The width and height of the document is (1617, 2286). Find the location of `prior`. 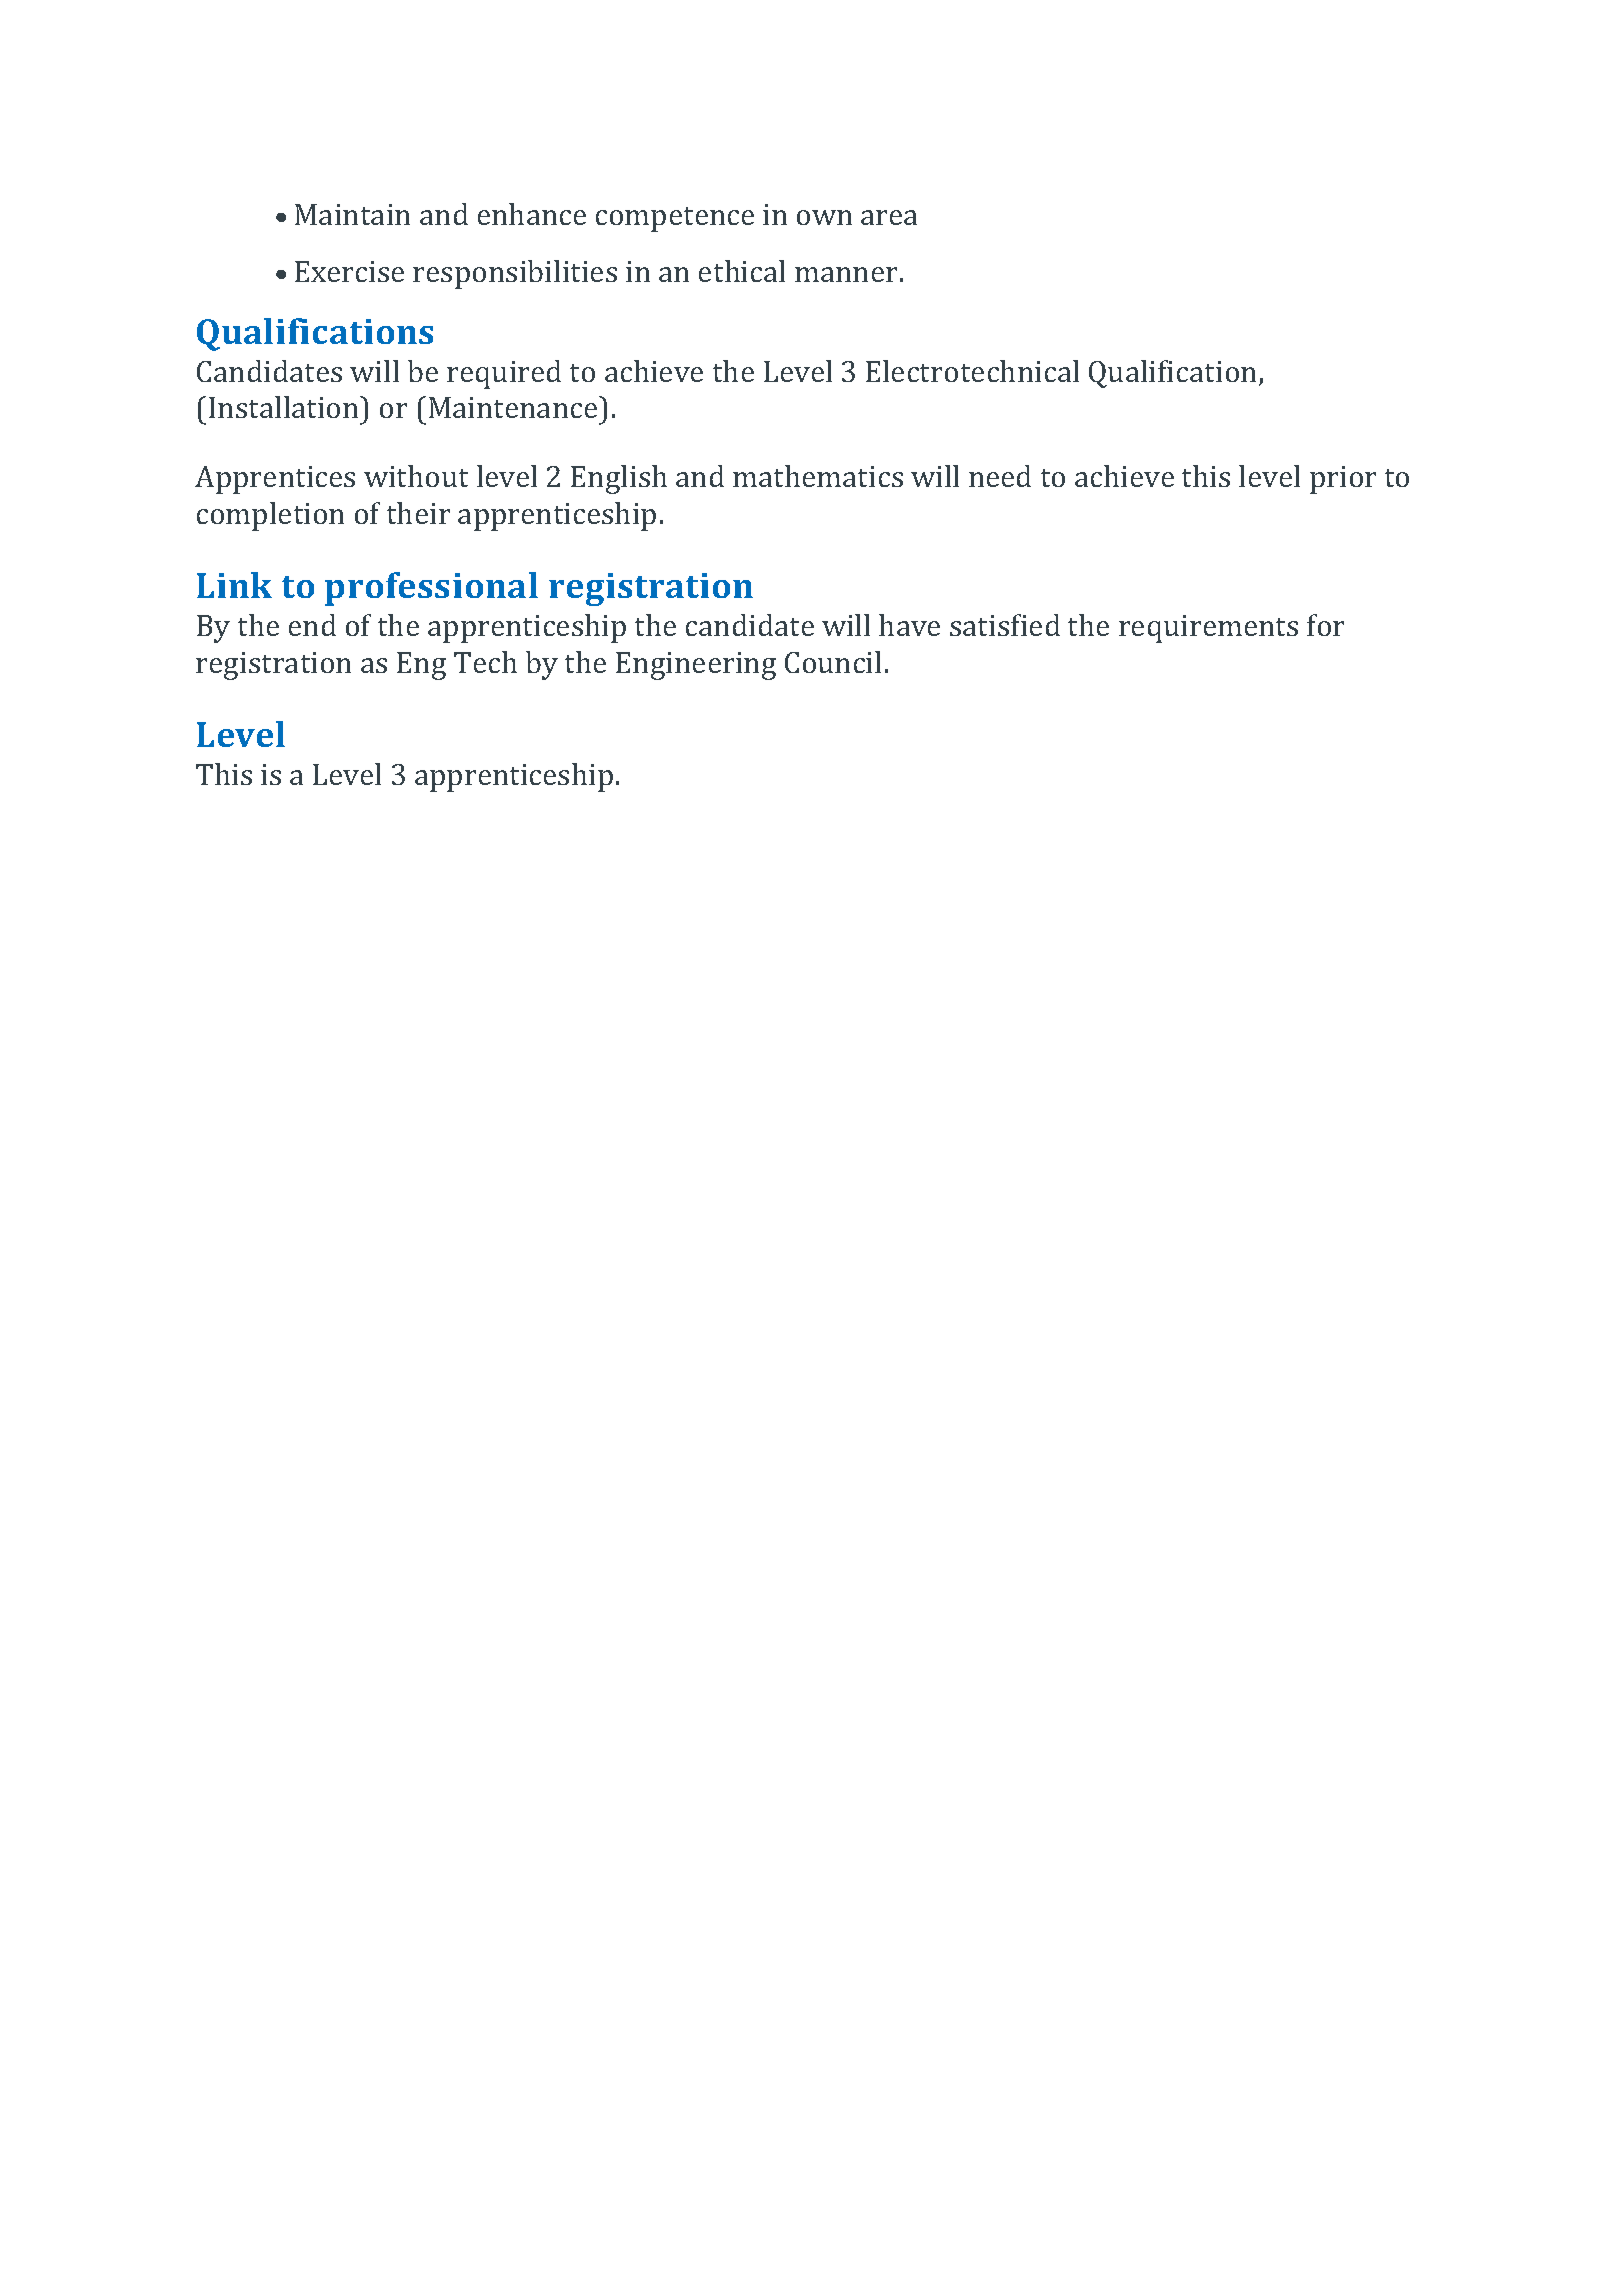

prior is located at coordinates (1343, 480).
